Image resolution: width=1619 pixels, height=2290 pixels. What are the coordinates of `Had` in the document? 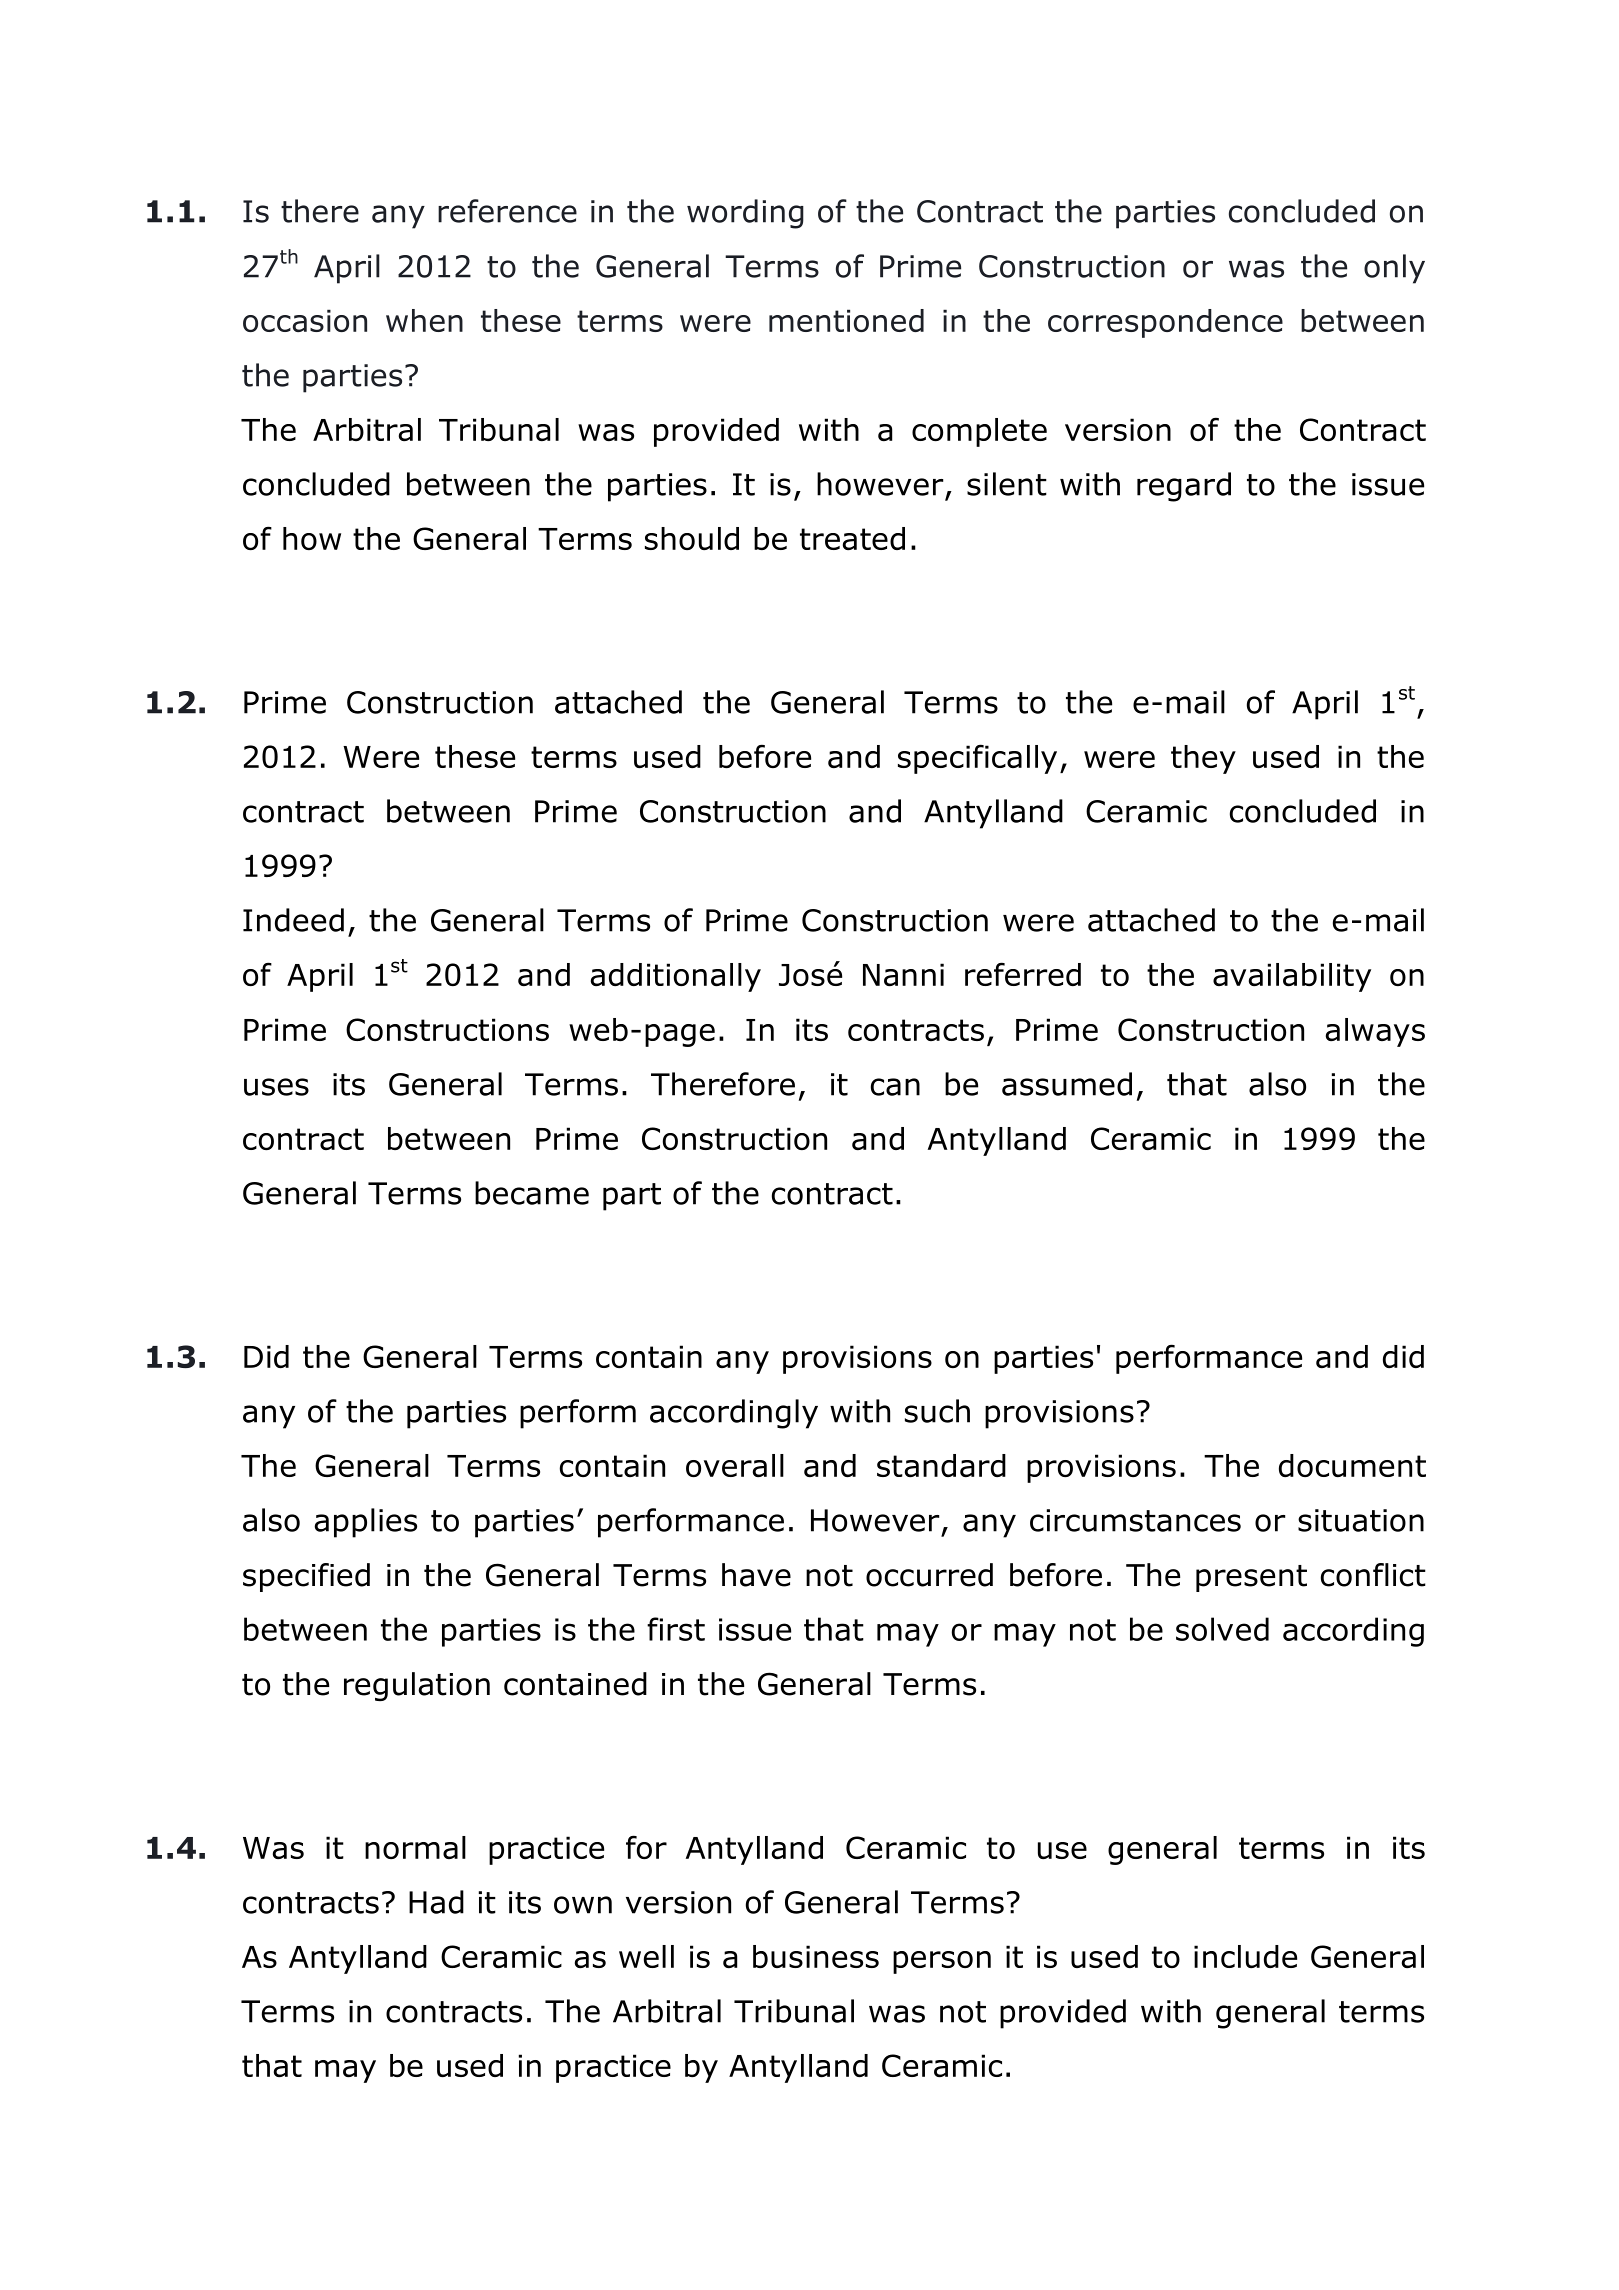 It's located at (436, 1902).
